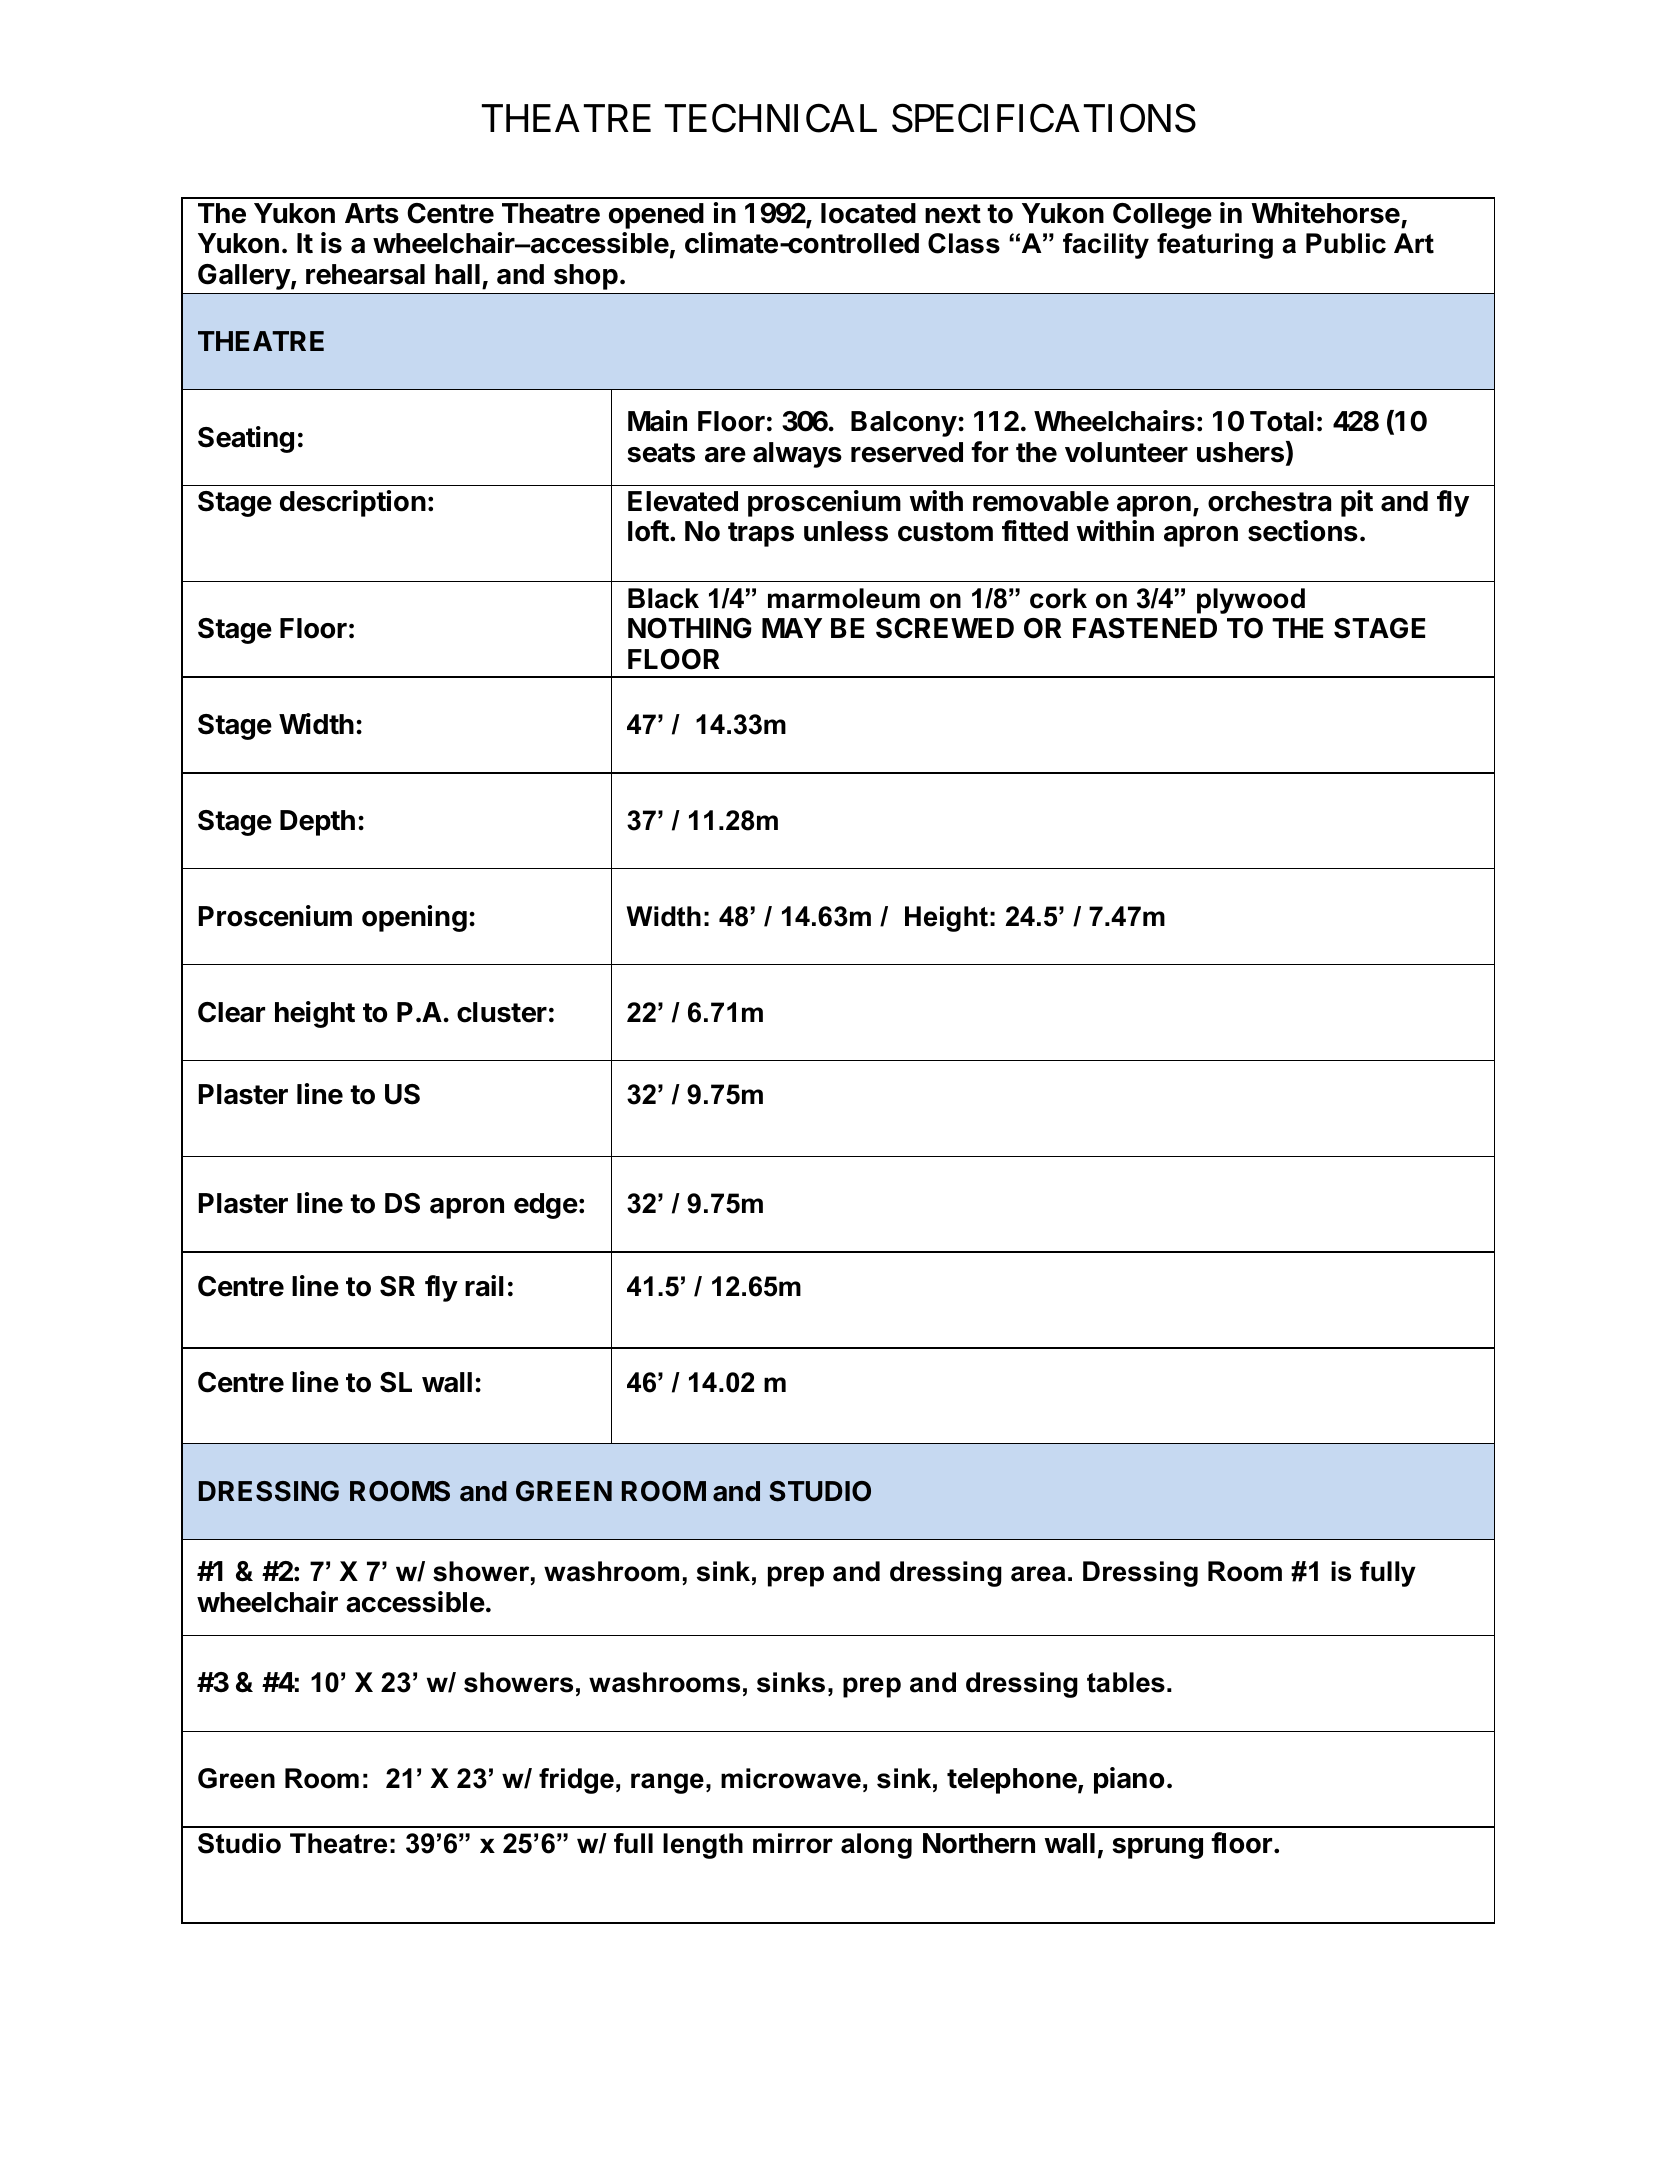  I want to click on MAY, so click(792, 628).
